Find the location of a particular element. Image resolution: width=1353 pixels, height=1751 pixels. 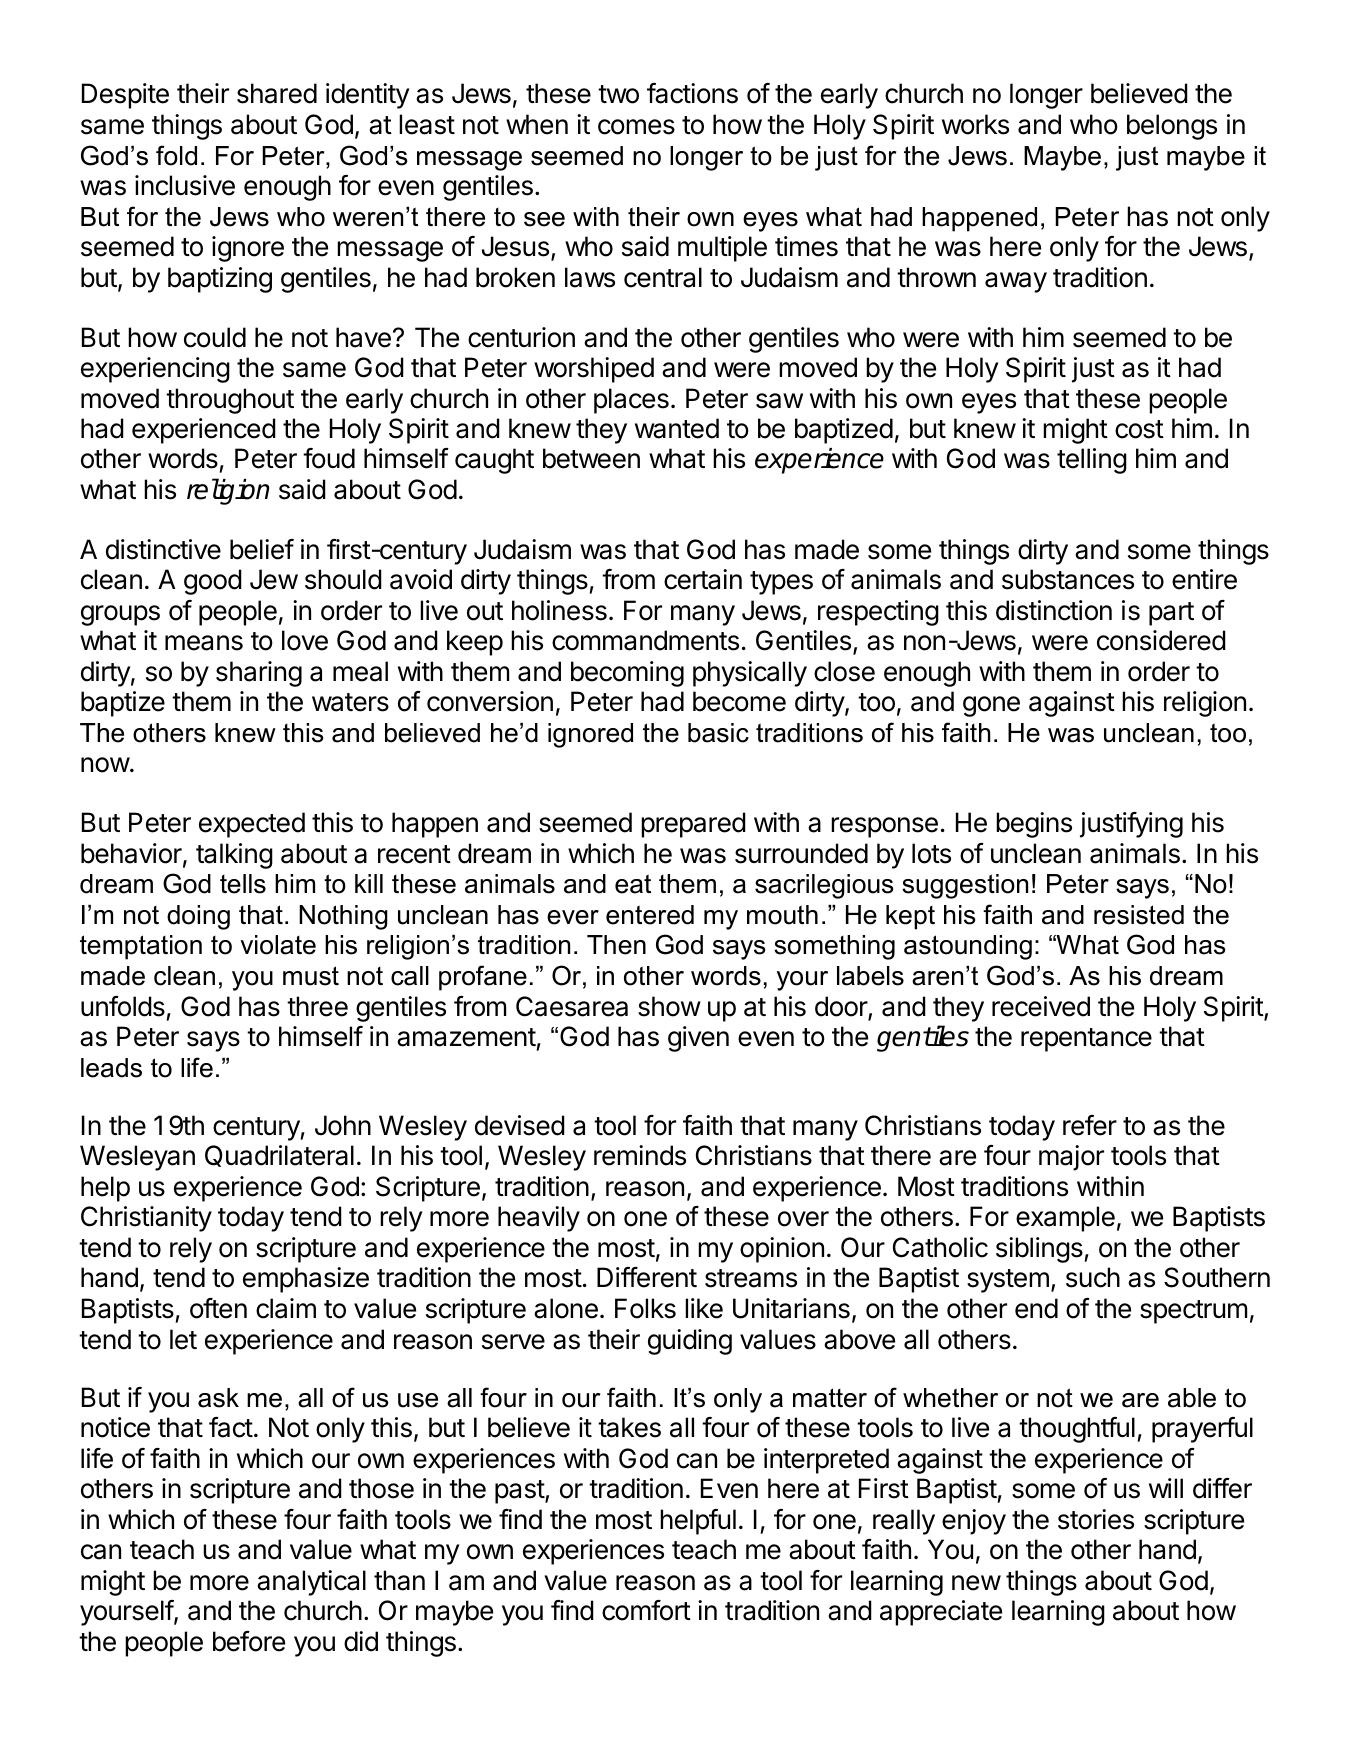

shared is located at coordinates (277, 93).
